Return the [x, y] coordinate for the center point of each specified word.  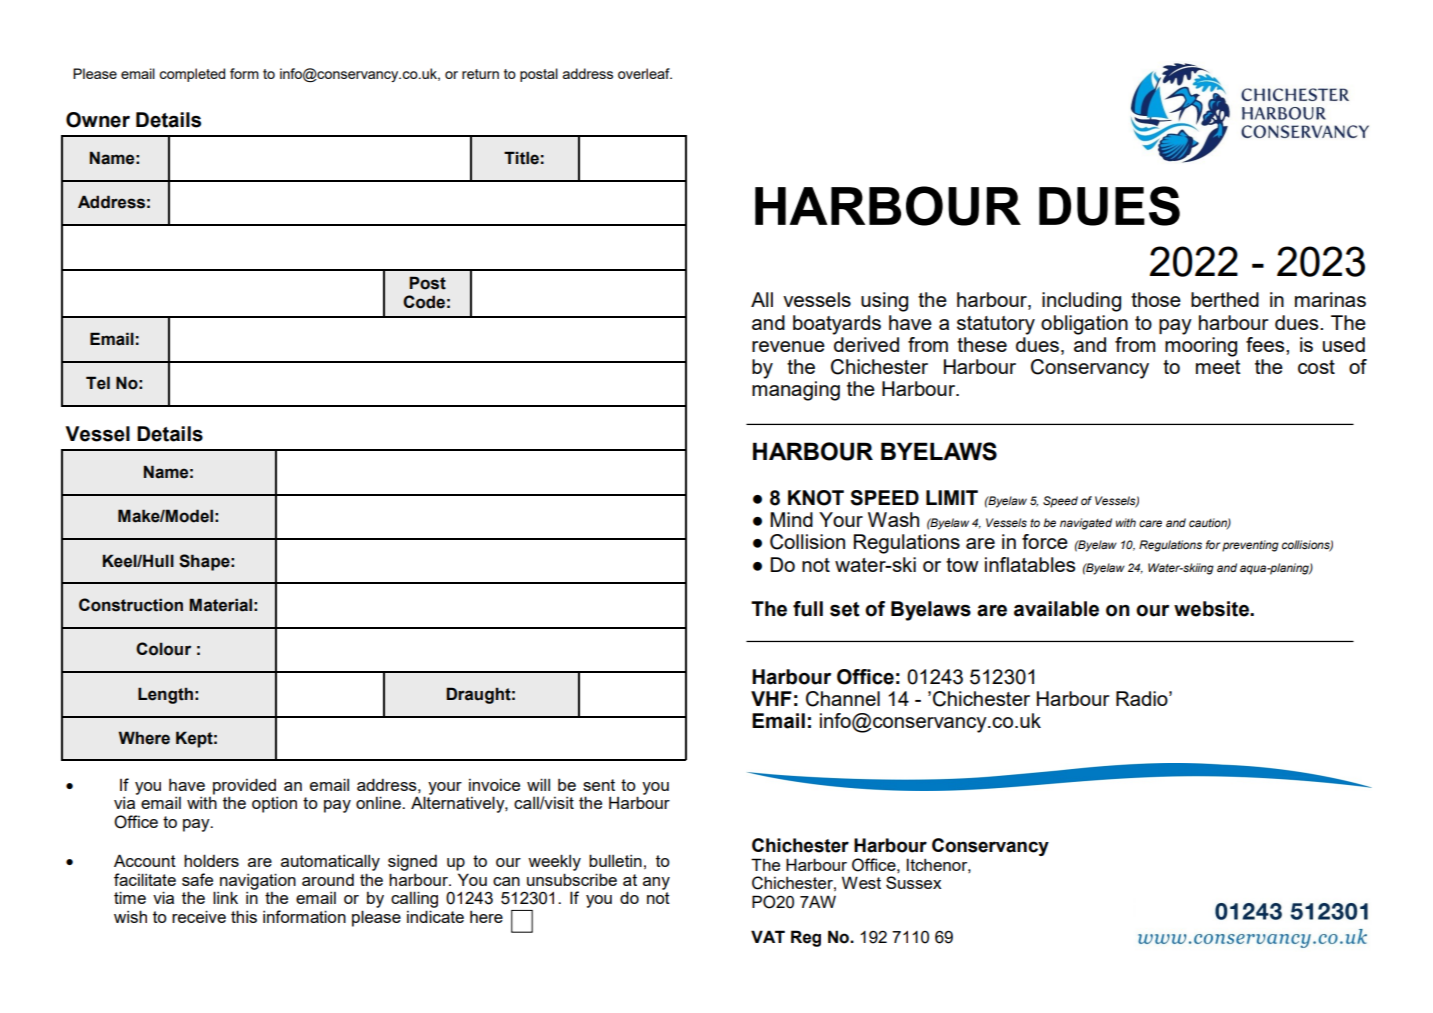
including [1081, 302]
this [244, 916]
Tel [98, 383]
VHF [771, 698]
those [1156, 299]
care [1150, 523]
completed [192, 75]
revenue [788, 346]
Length [165, 695]
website [1212, 609]
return [480, 74]
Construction [131, 605]
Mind [791, 519]
